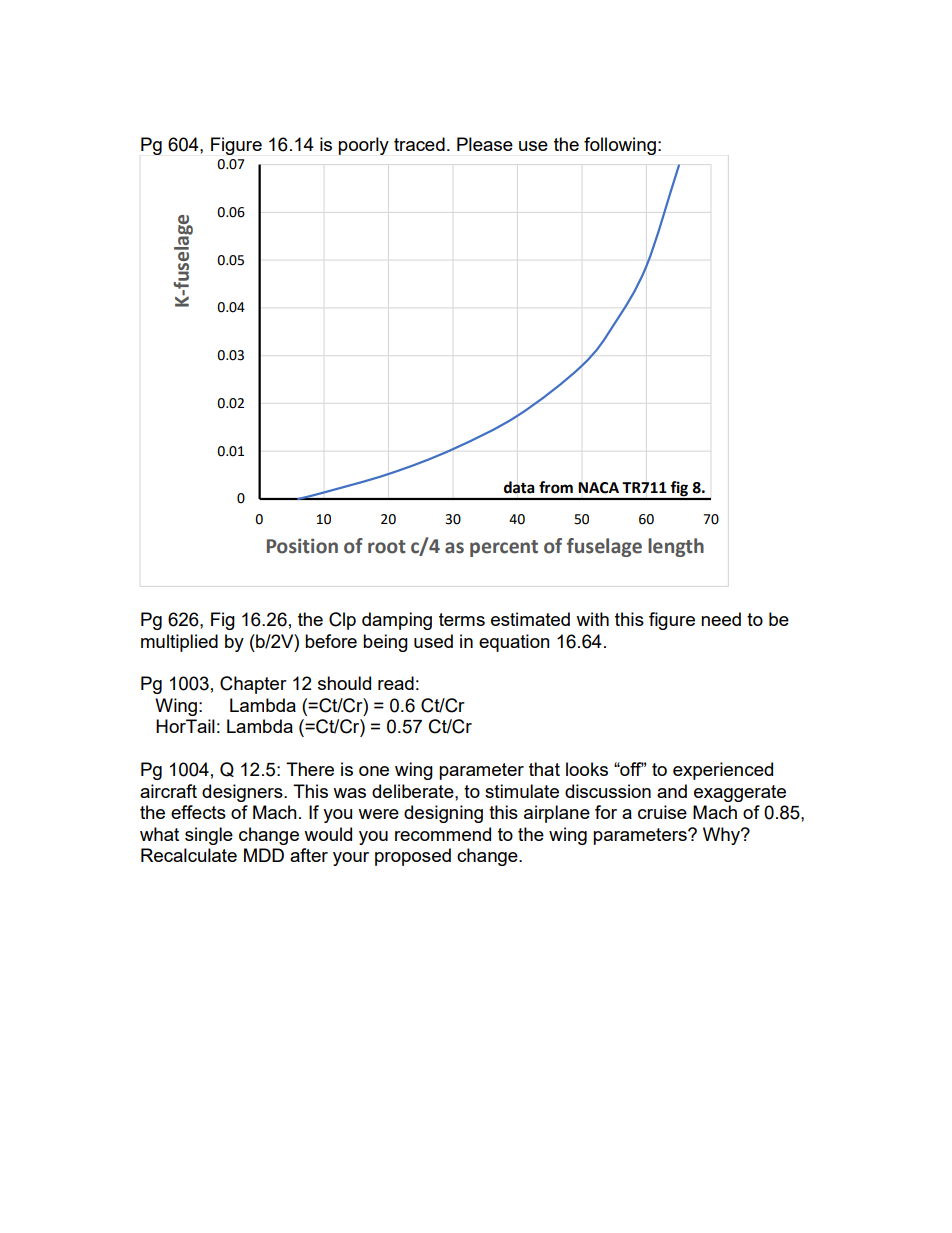  I want to click on multiplied, so click(179, 643).
